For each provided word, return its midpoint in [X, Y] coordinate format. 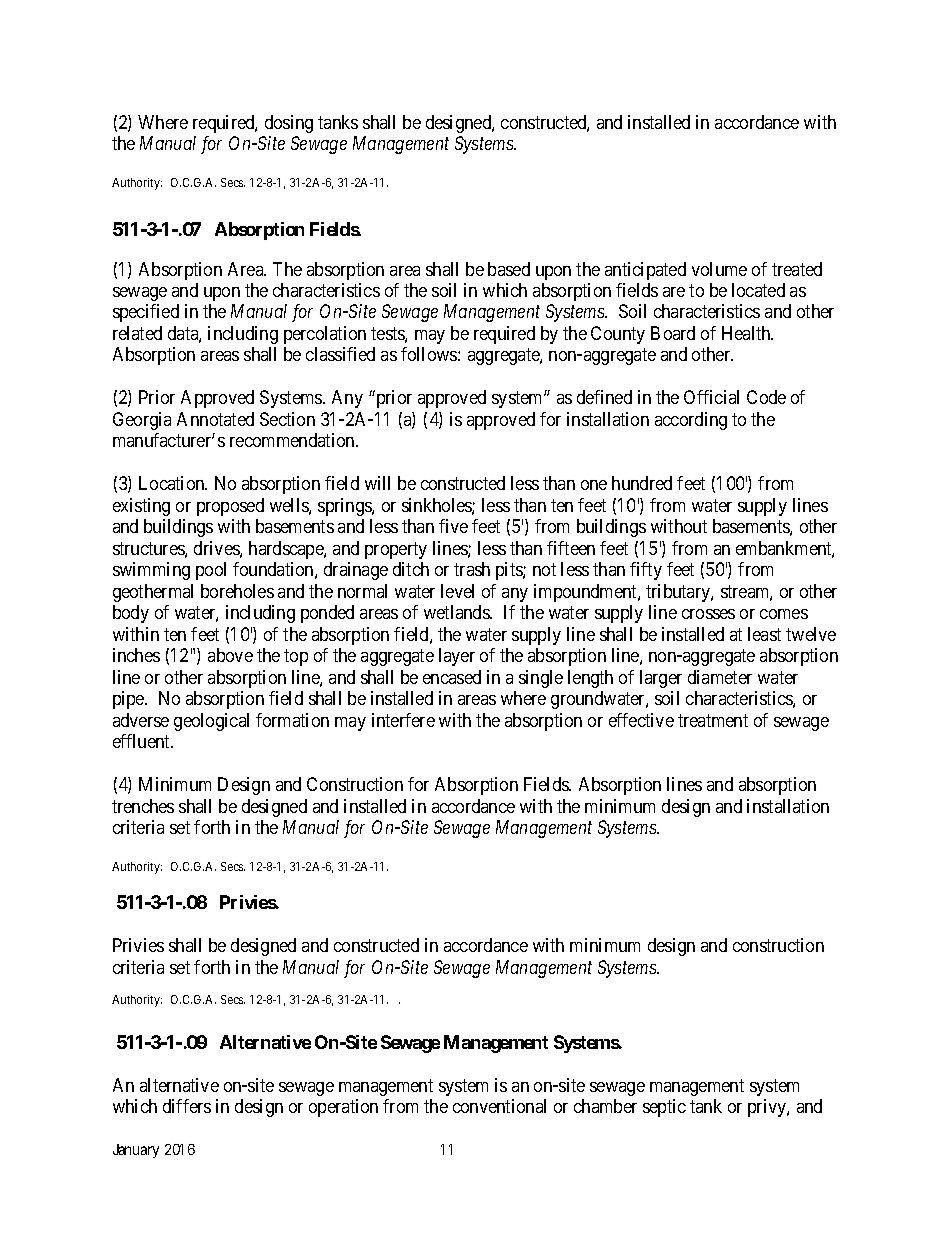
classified [340, 354]
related [137, 333]
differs [187, 1106]
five [453, 526]
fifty [646, 571]
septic [664, 1108]
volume [719, 269]
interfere [403, 720]
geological [211, 722]
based [509, 269]
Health [747, 333]
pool [211, 571]
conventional [499, 1106]
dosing [289, 124]
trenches [143, 806]
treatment [713, 720]
